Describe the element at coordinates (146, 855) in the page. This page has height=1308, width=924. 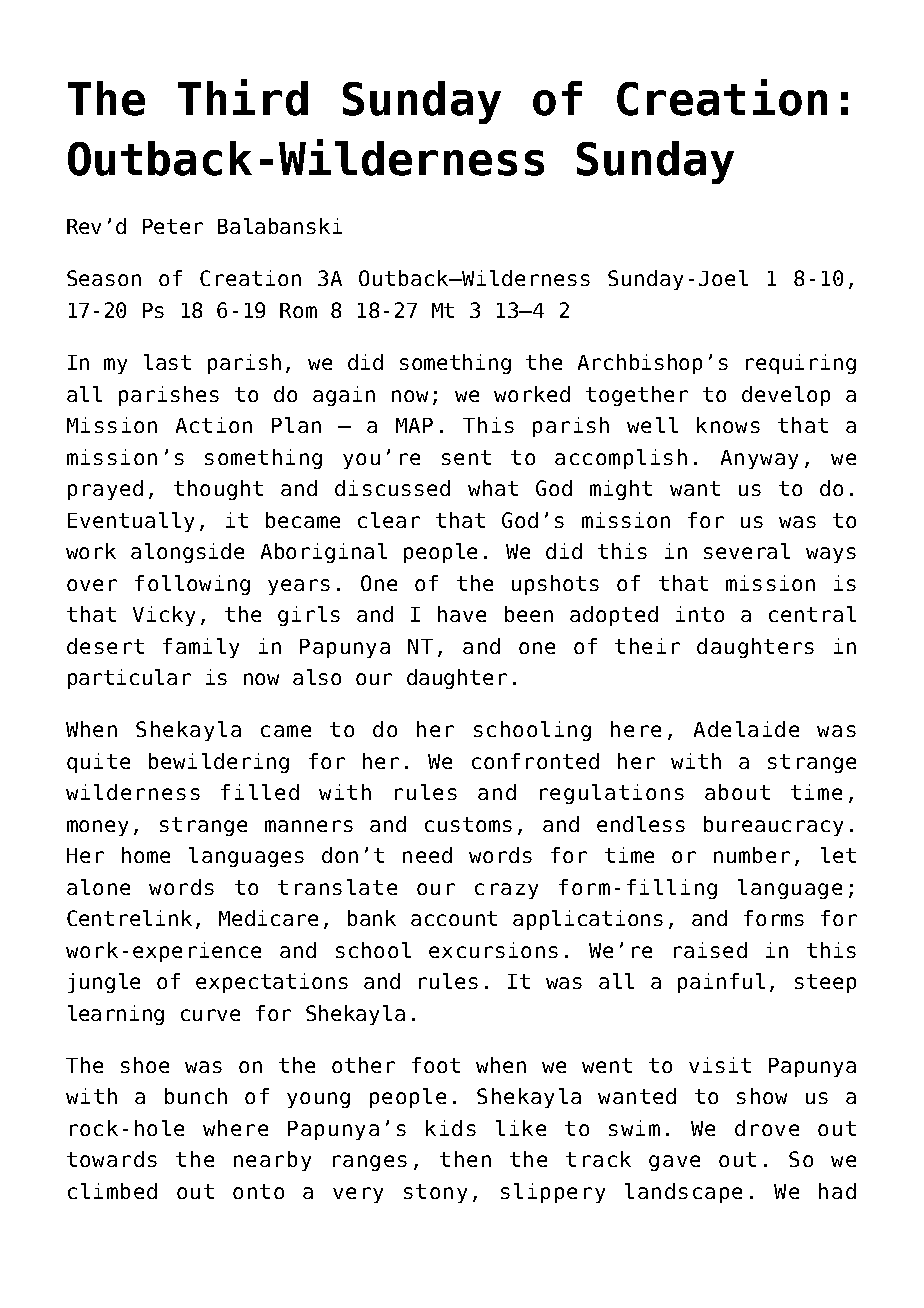
I see `home` at that location.
